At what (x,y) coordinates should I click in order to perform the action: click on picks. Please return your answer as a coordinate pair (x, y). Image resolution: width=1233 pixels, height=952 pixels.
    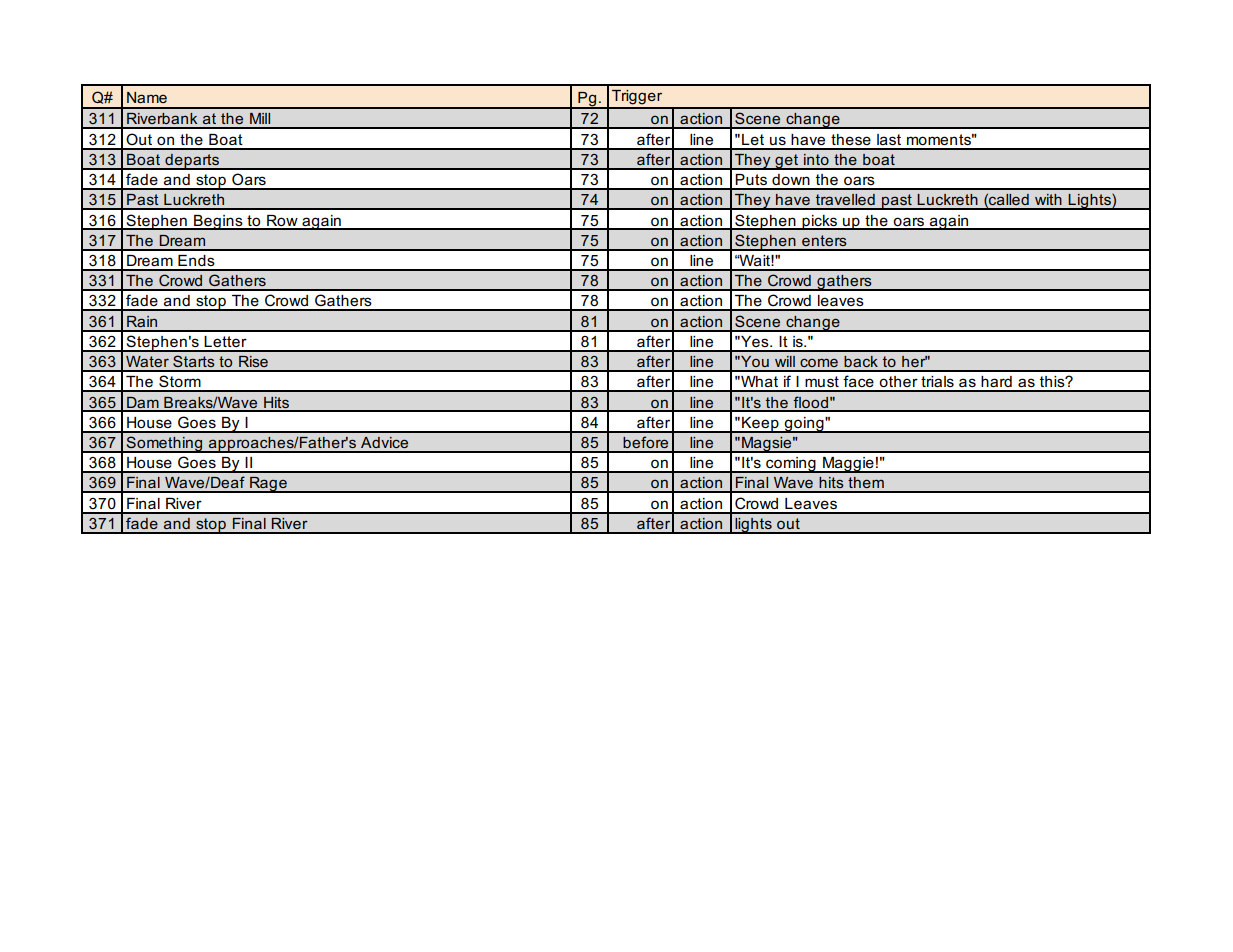
    Looking at the image, I should click on (819, 222).
